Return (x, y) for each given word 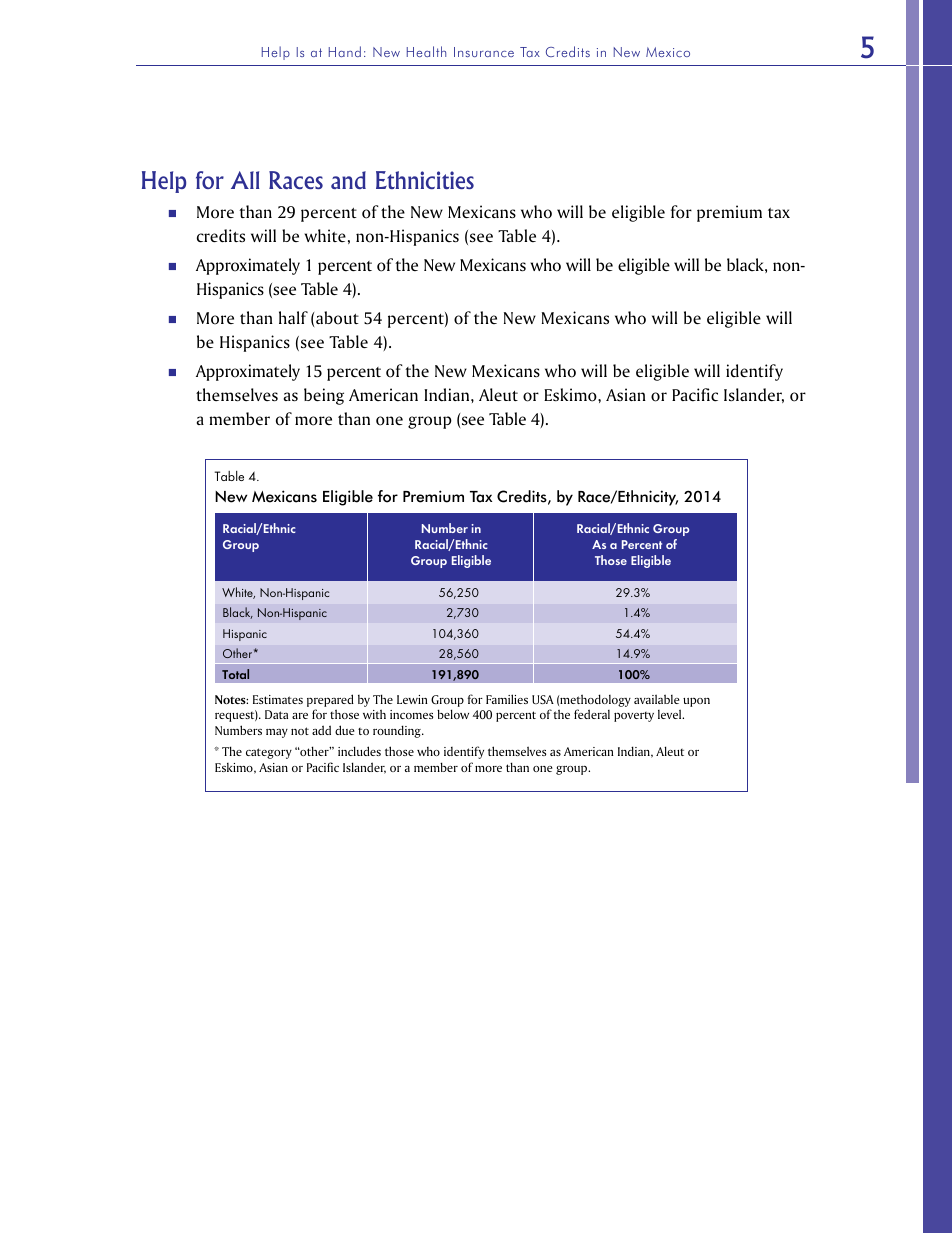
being (324, 396)
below (453, 714)
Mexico (668, 52)
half (293, 317)
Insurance (484, 52)
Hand (345, 51)
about (337, 318)
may (277, 733)
